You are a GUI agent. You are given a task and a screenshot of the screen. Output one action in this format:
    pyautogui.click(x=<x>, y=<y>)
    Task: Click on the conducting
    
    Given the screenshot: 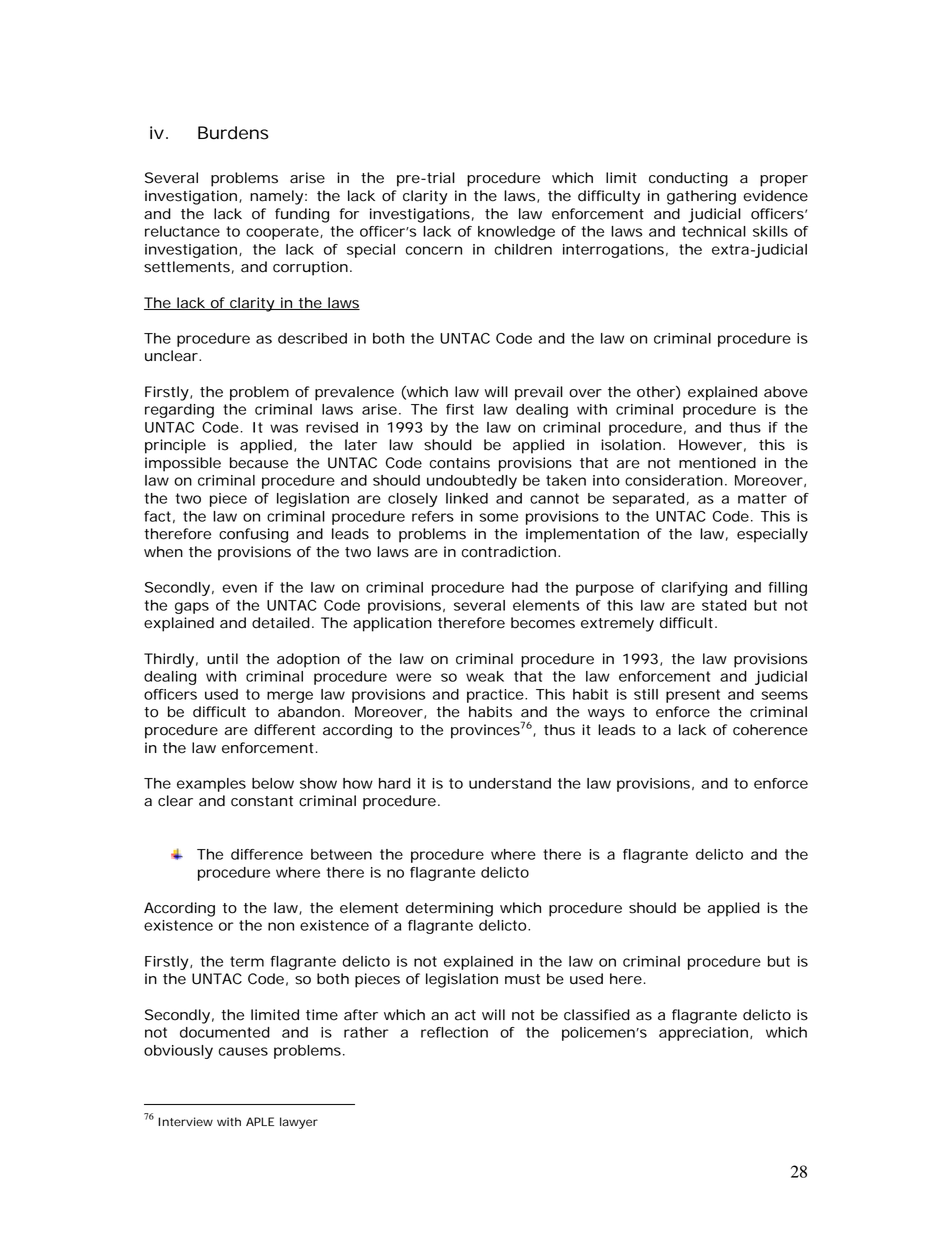 What is the action you would take?
    pyautogui.click(x=688, y=179)
